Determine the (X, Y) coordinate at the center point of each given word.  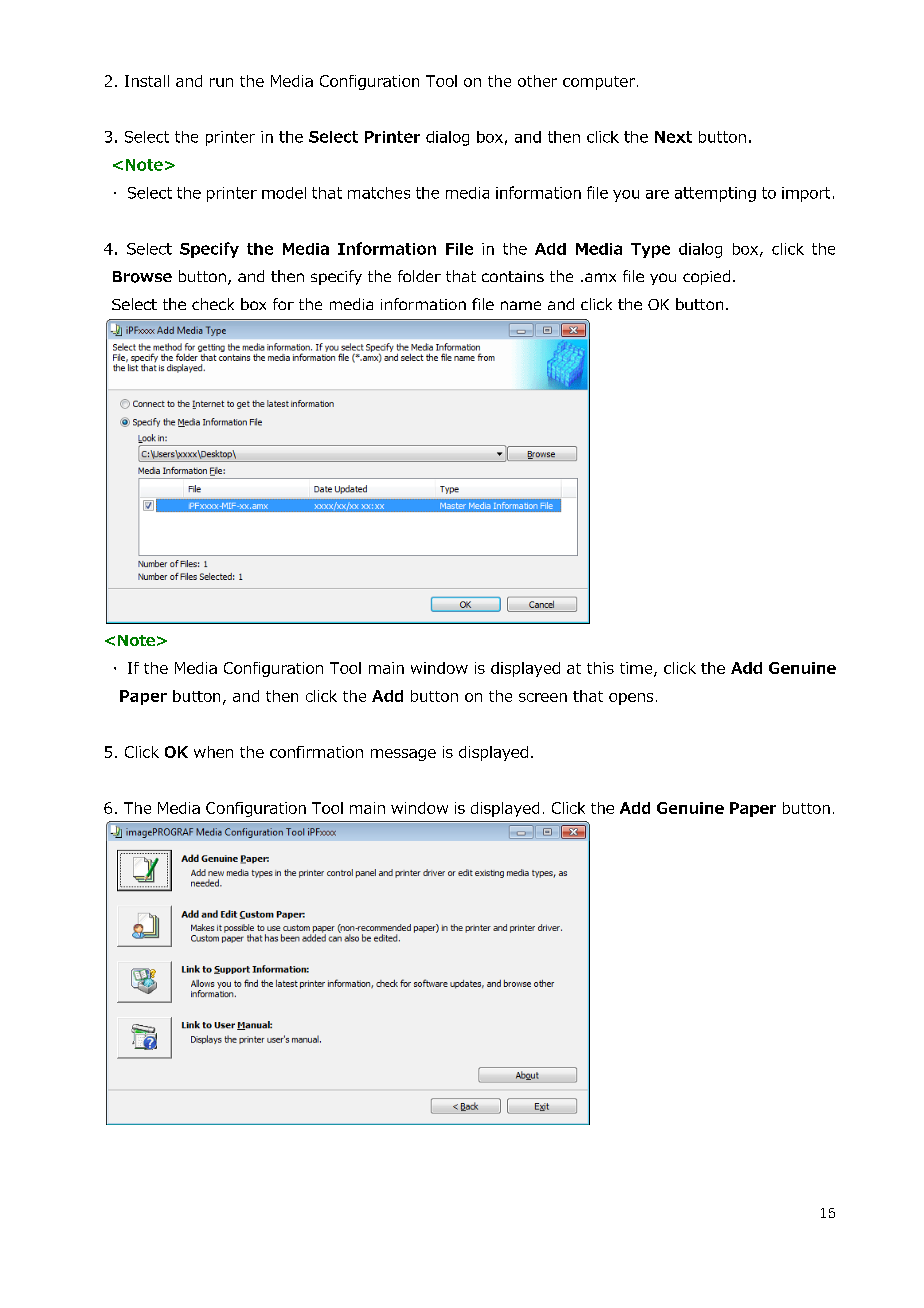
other (537, 81)
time (637, 669)
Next (673, 137)
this (600, 668)
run (221, 82)
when (213, 752)
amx (600, 277)
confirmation (316, 752)
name (521, 305)
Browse (142, 277)
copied (706, 277)
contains (513, 276)
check (213, 304)
